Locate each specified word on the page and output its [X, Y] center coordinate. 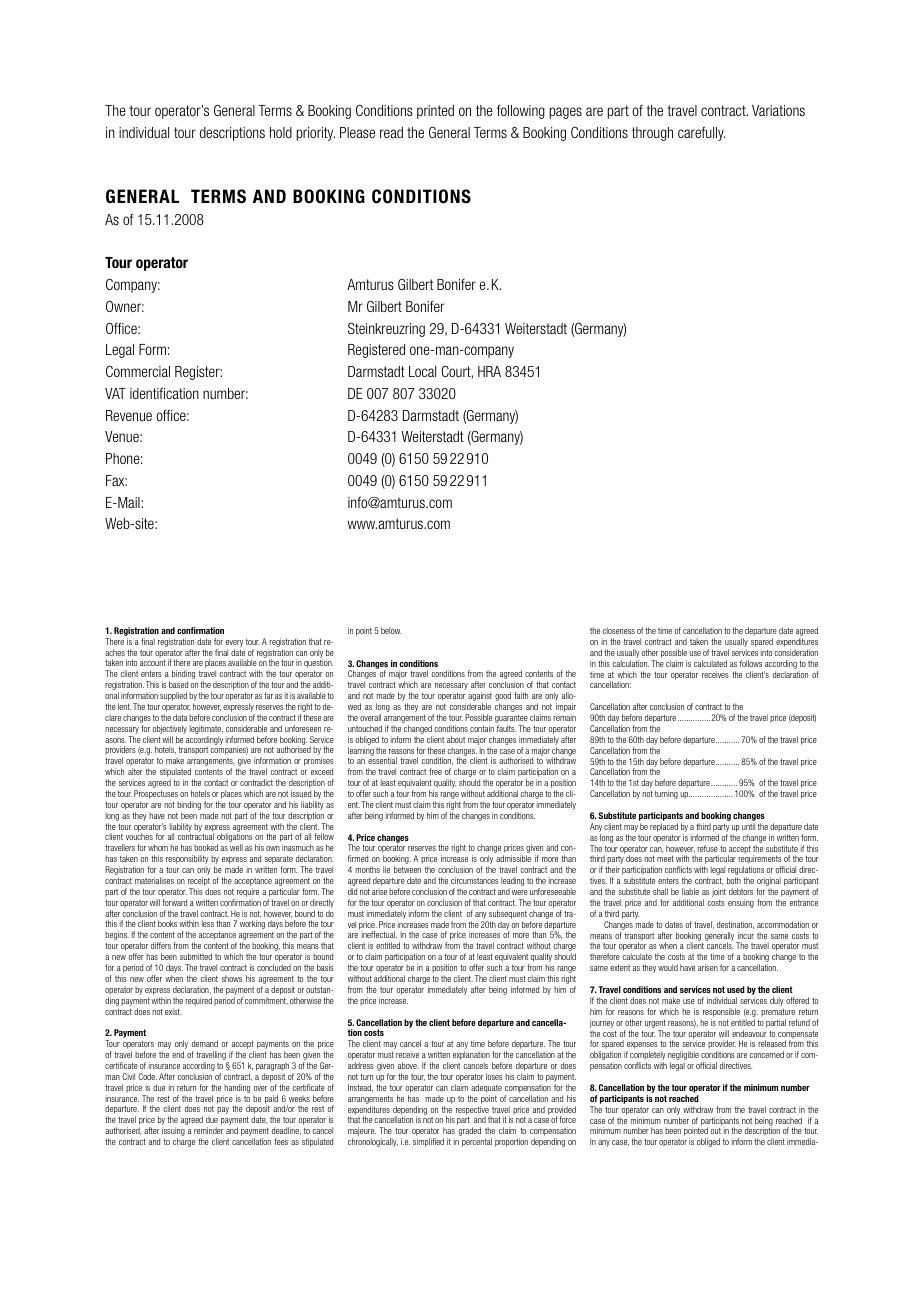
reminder [208, 1130]
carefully [701, 134]
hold [281, 132]
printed [435, 112]
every [234, 643]
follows [751, 663]
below [391, 630]
